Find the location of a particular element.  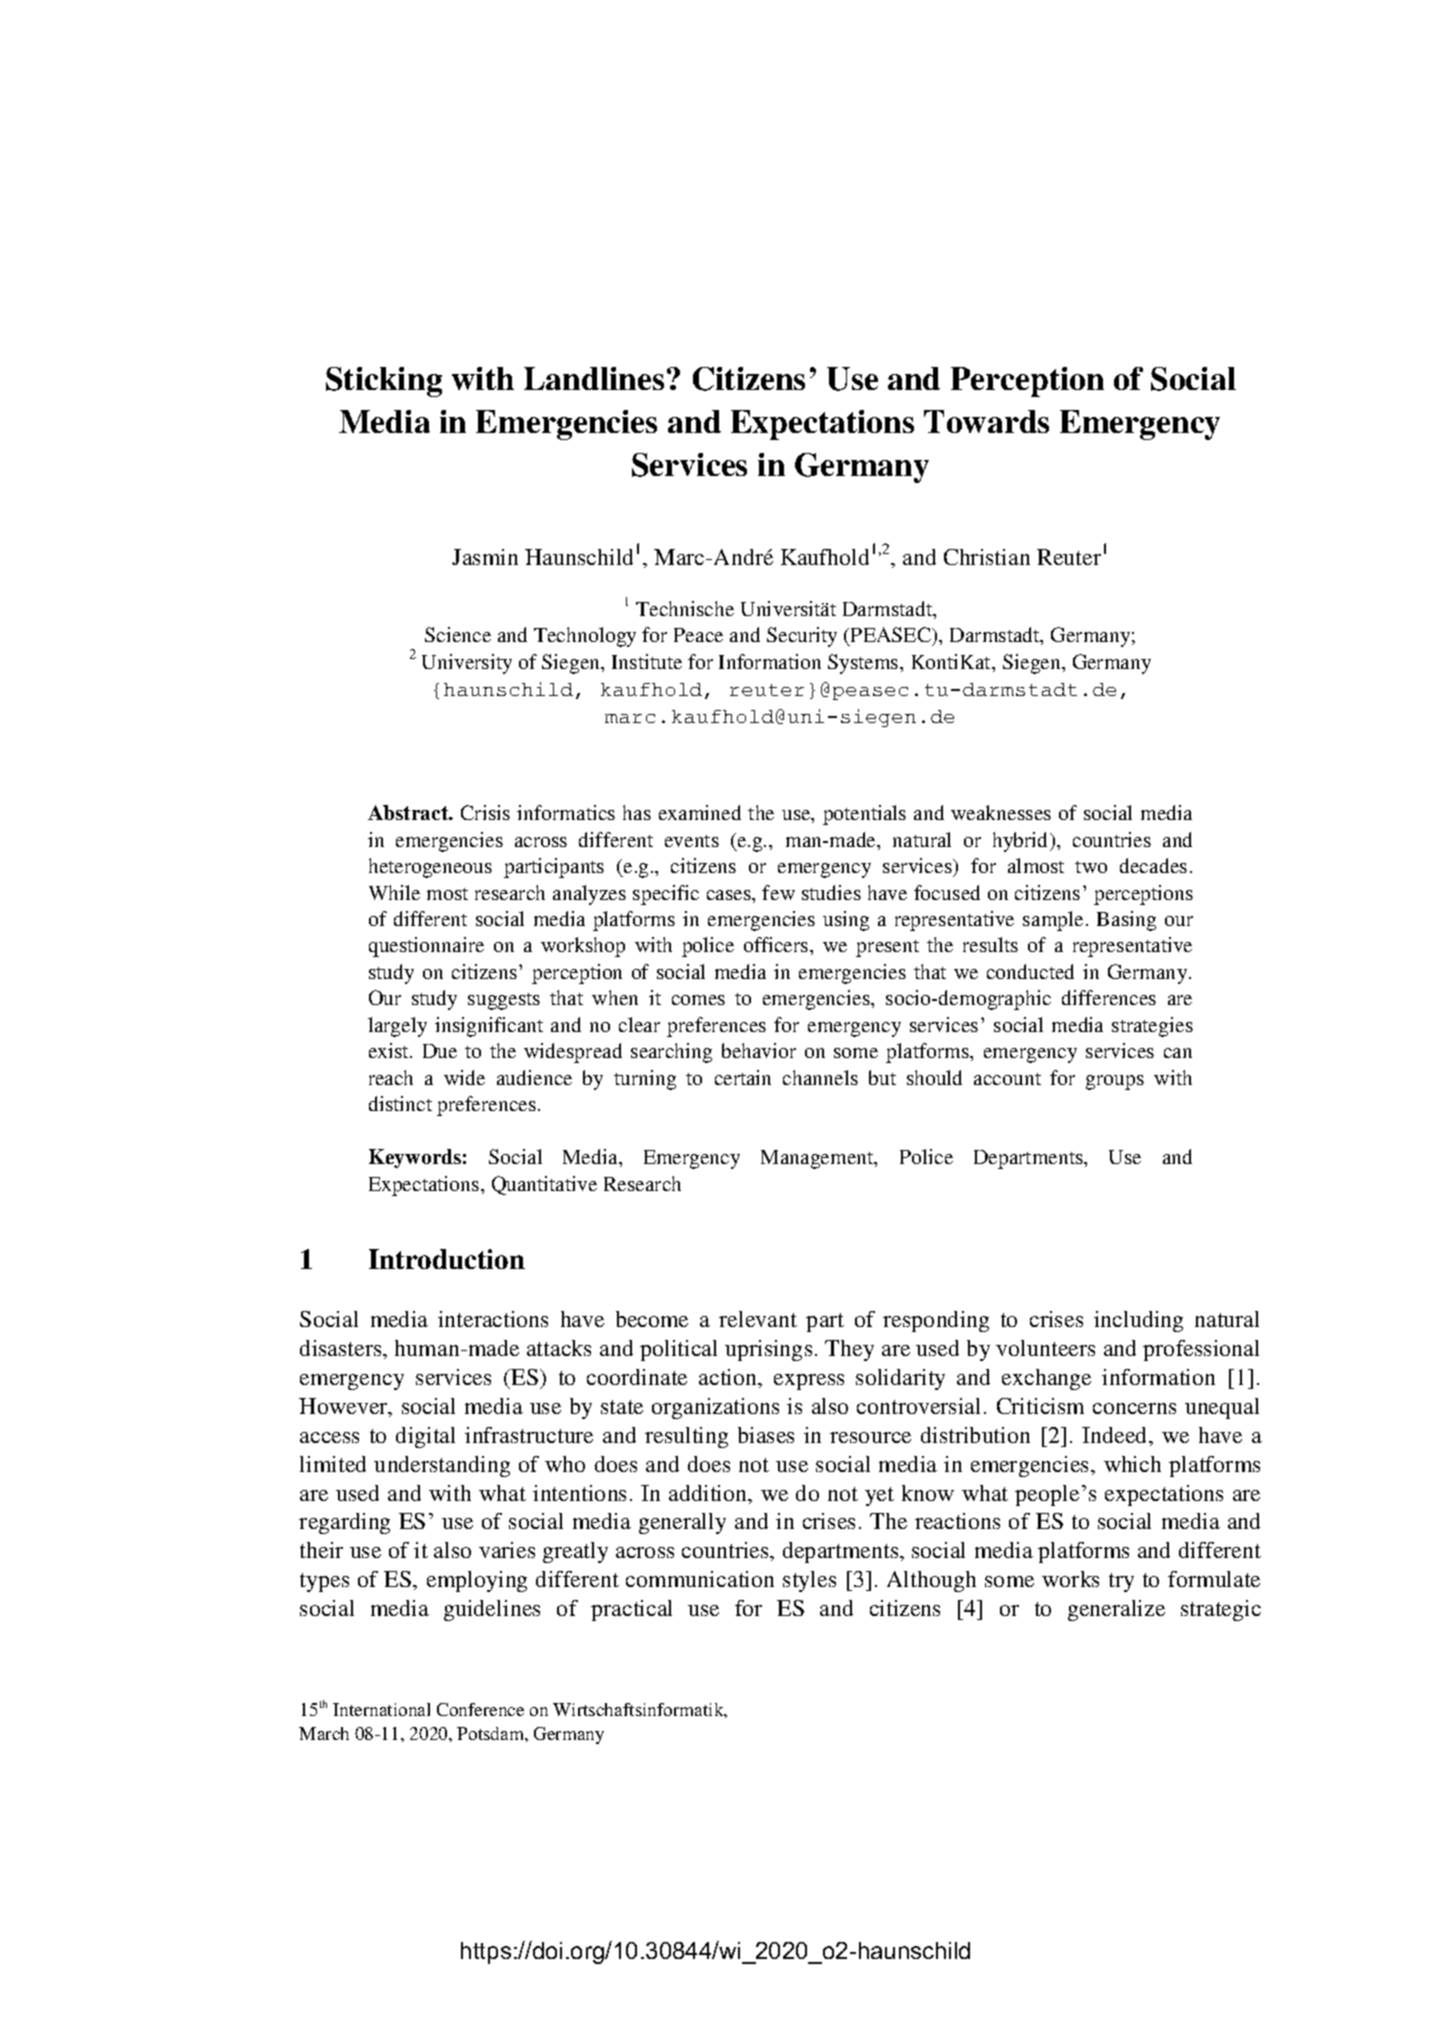

generalize is located at coordinates (1116, 1610).
